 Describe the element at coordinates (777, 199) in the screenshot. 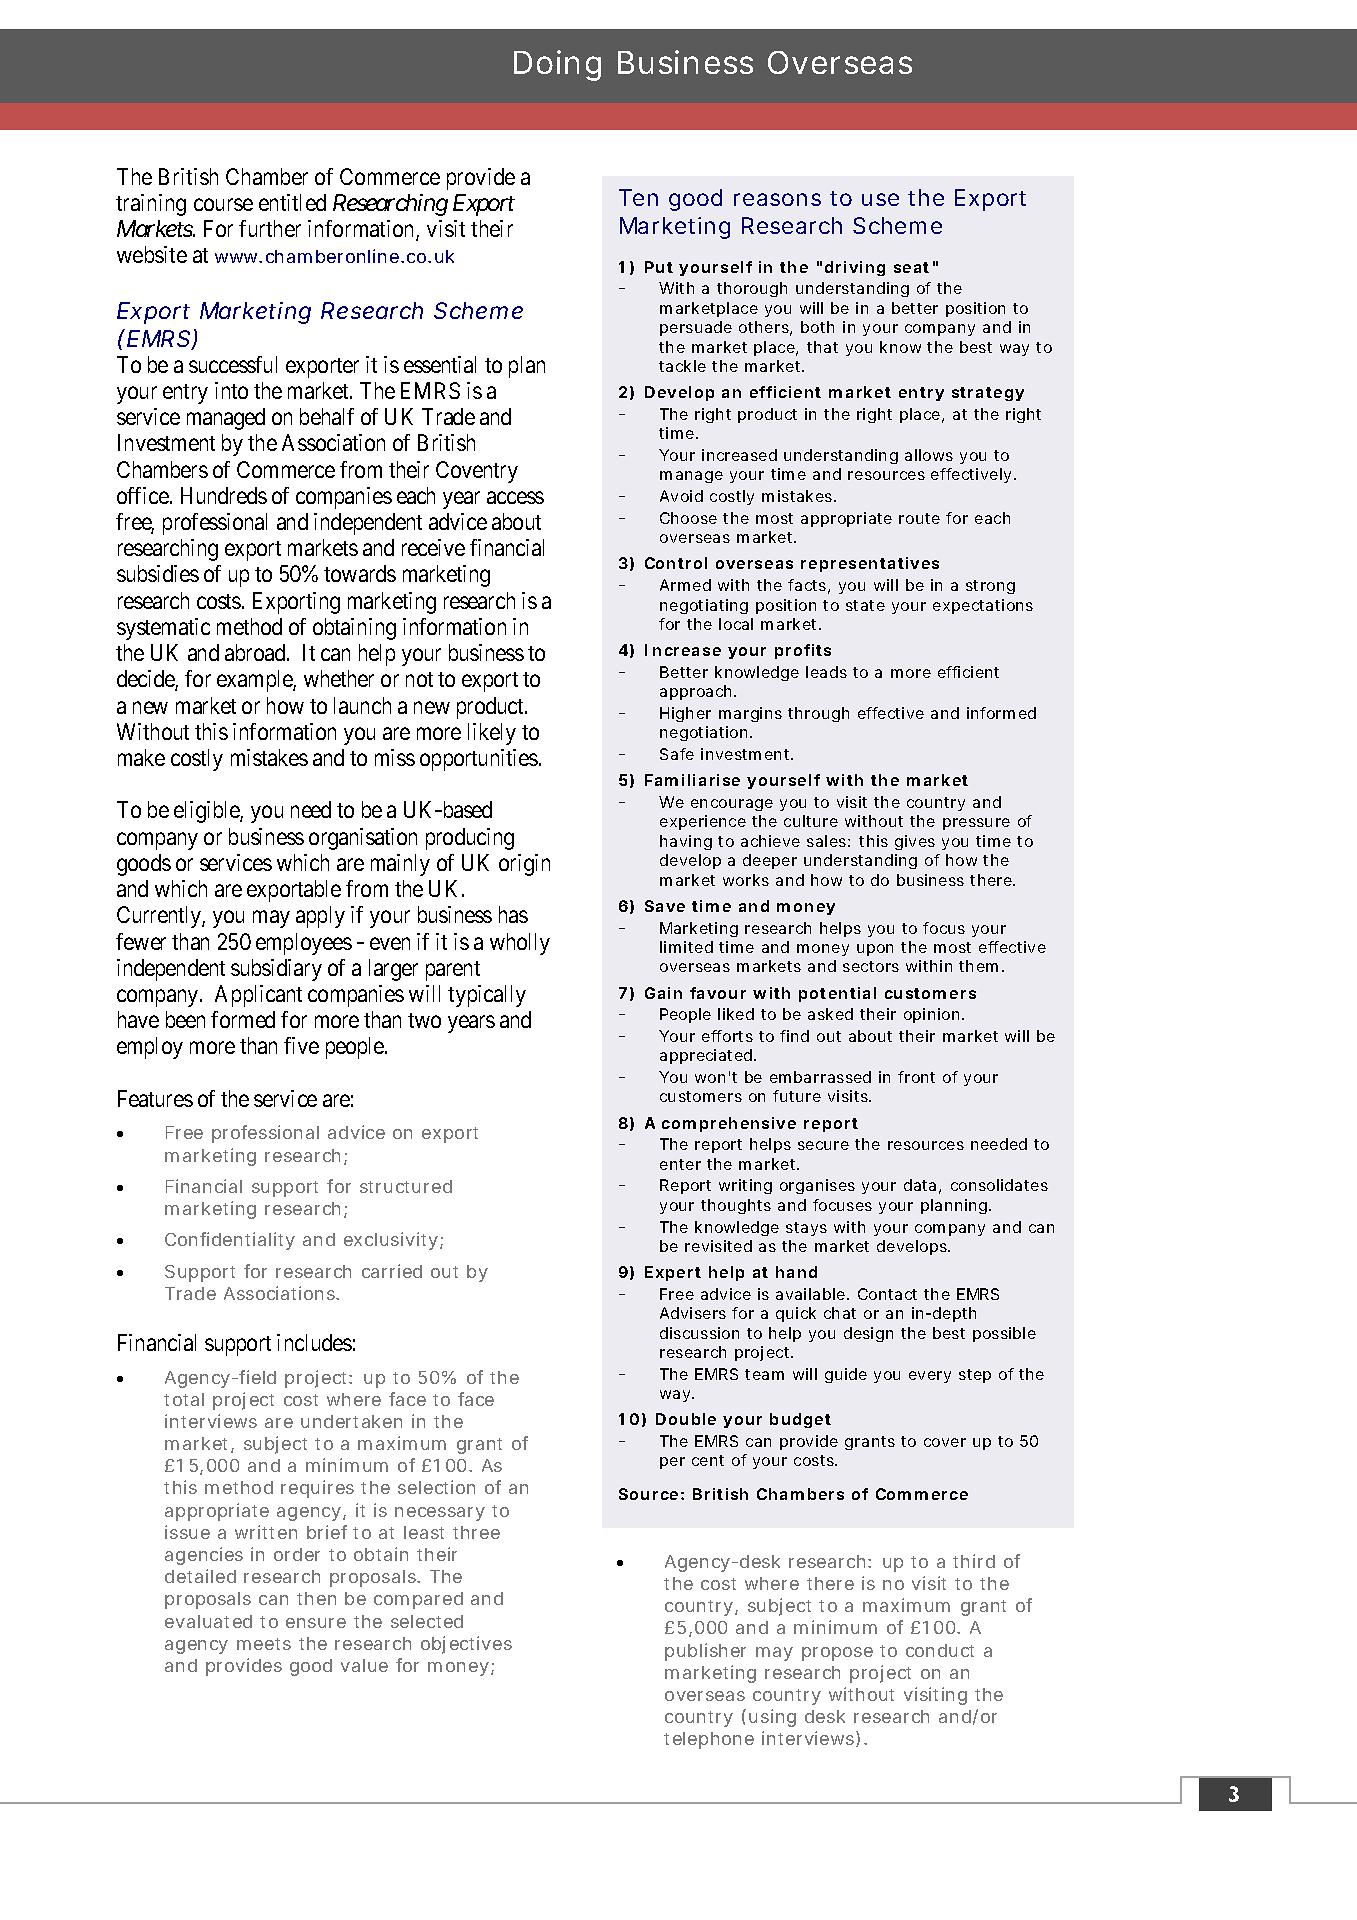

I see `reasons` at that location.
